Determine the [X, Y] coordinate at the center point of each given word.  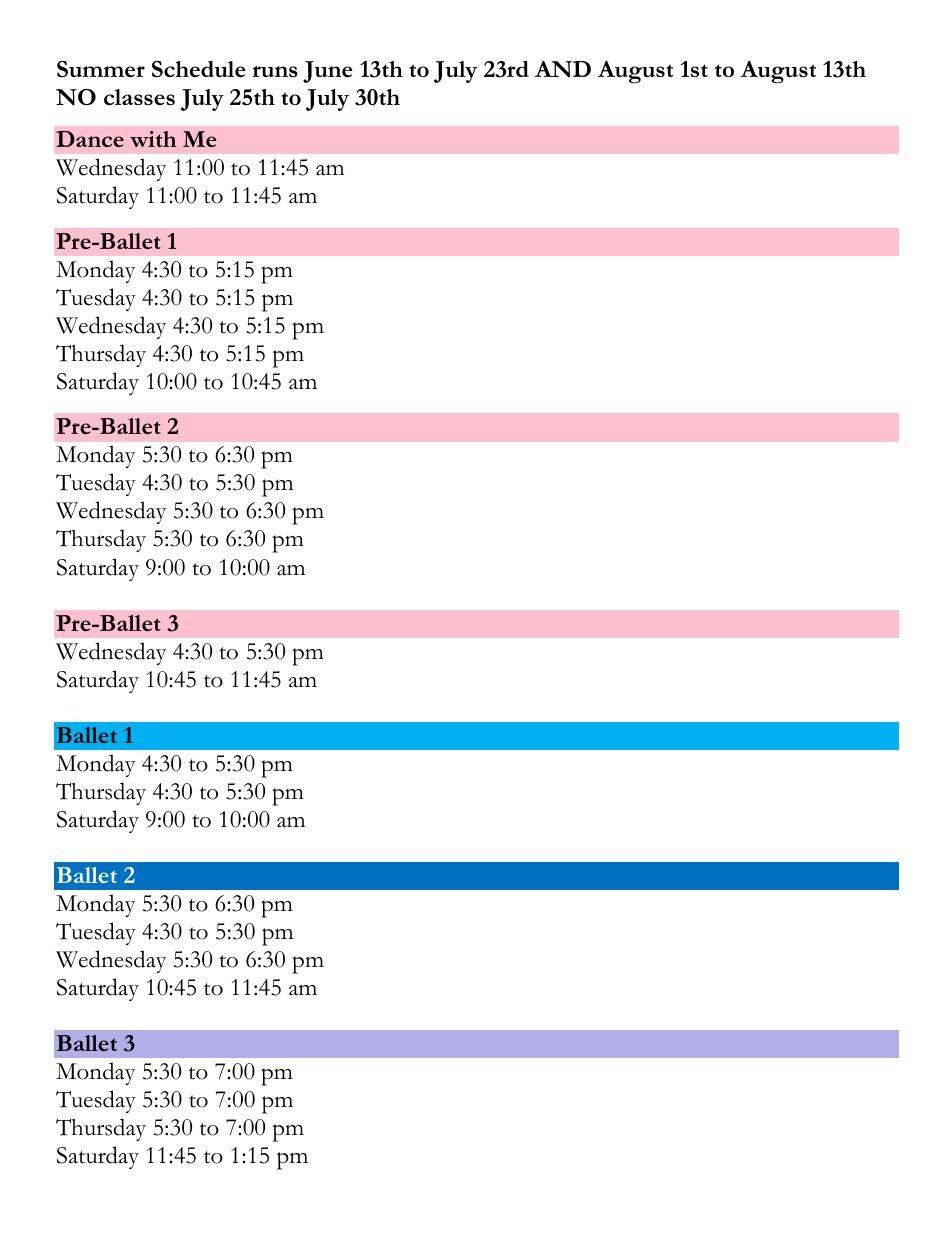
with [153, 139]
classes [139, 97]
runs [275, 71]
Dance [90, 139]
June [328, 72]
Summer [101, 69]
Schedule [199, 69]
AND [563, 69]
